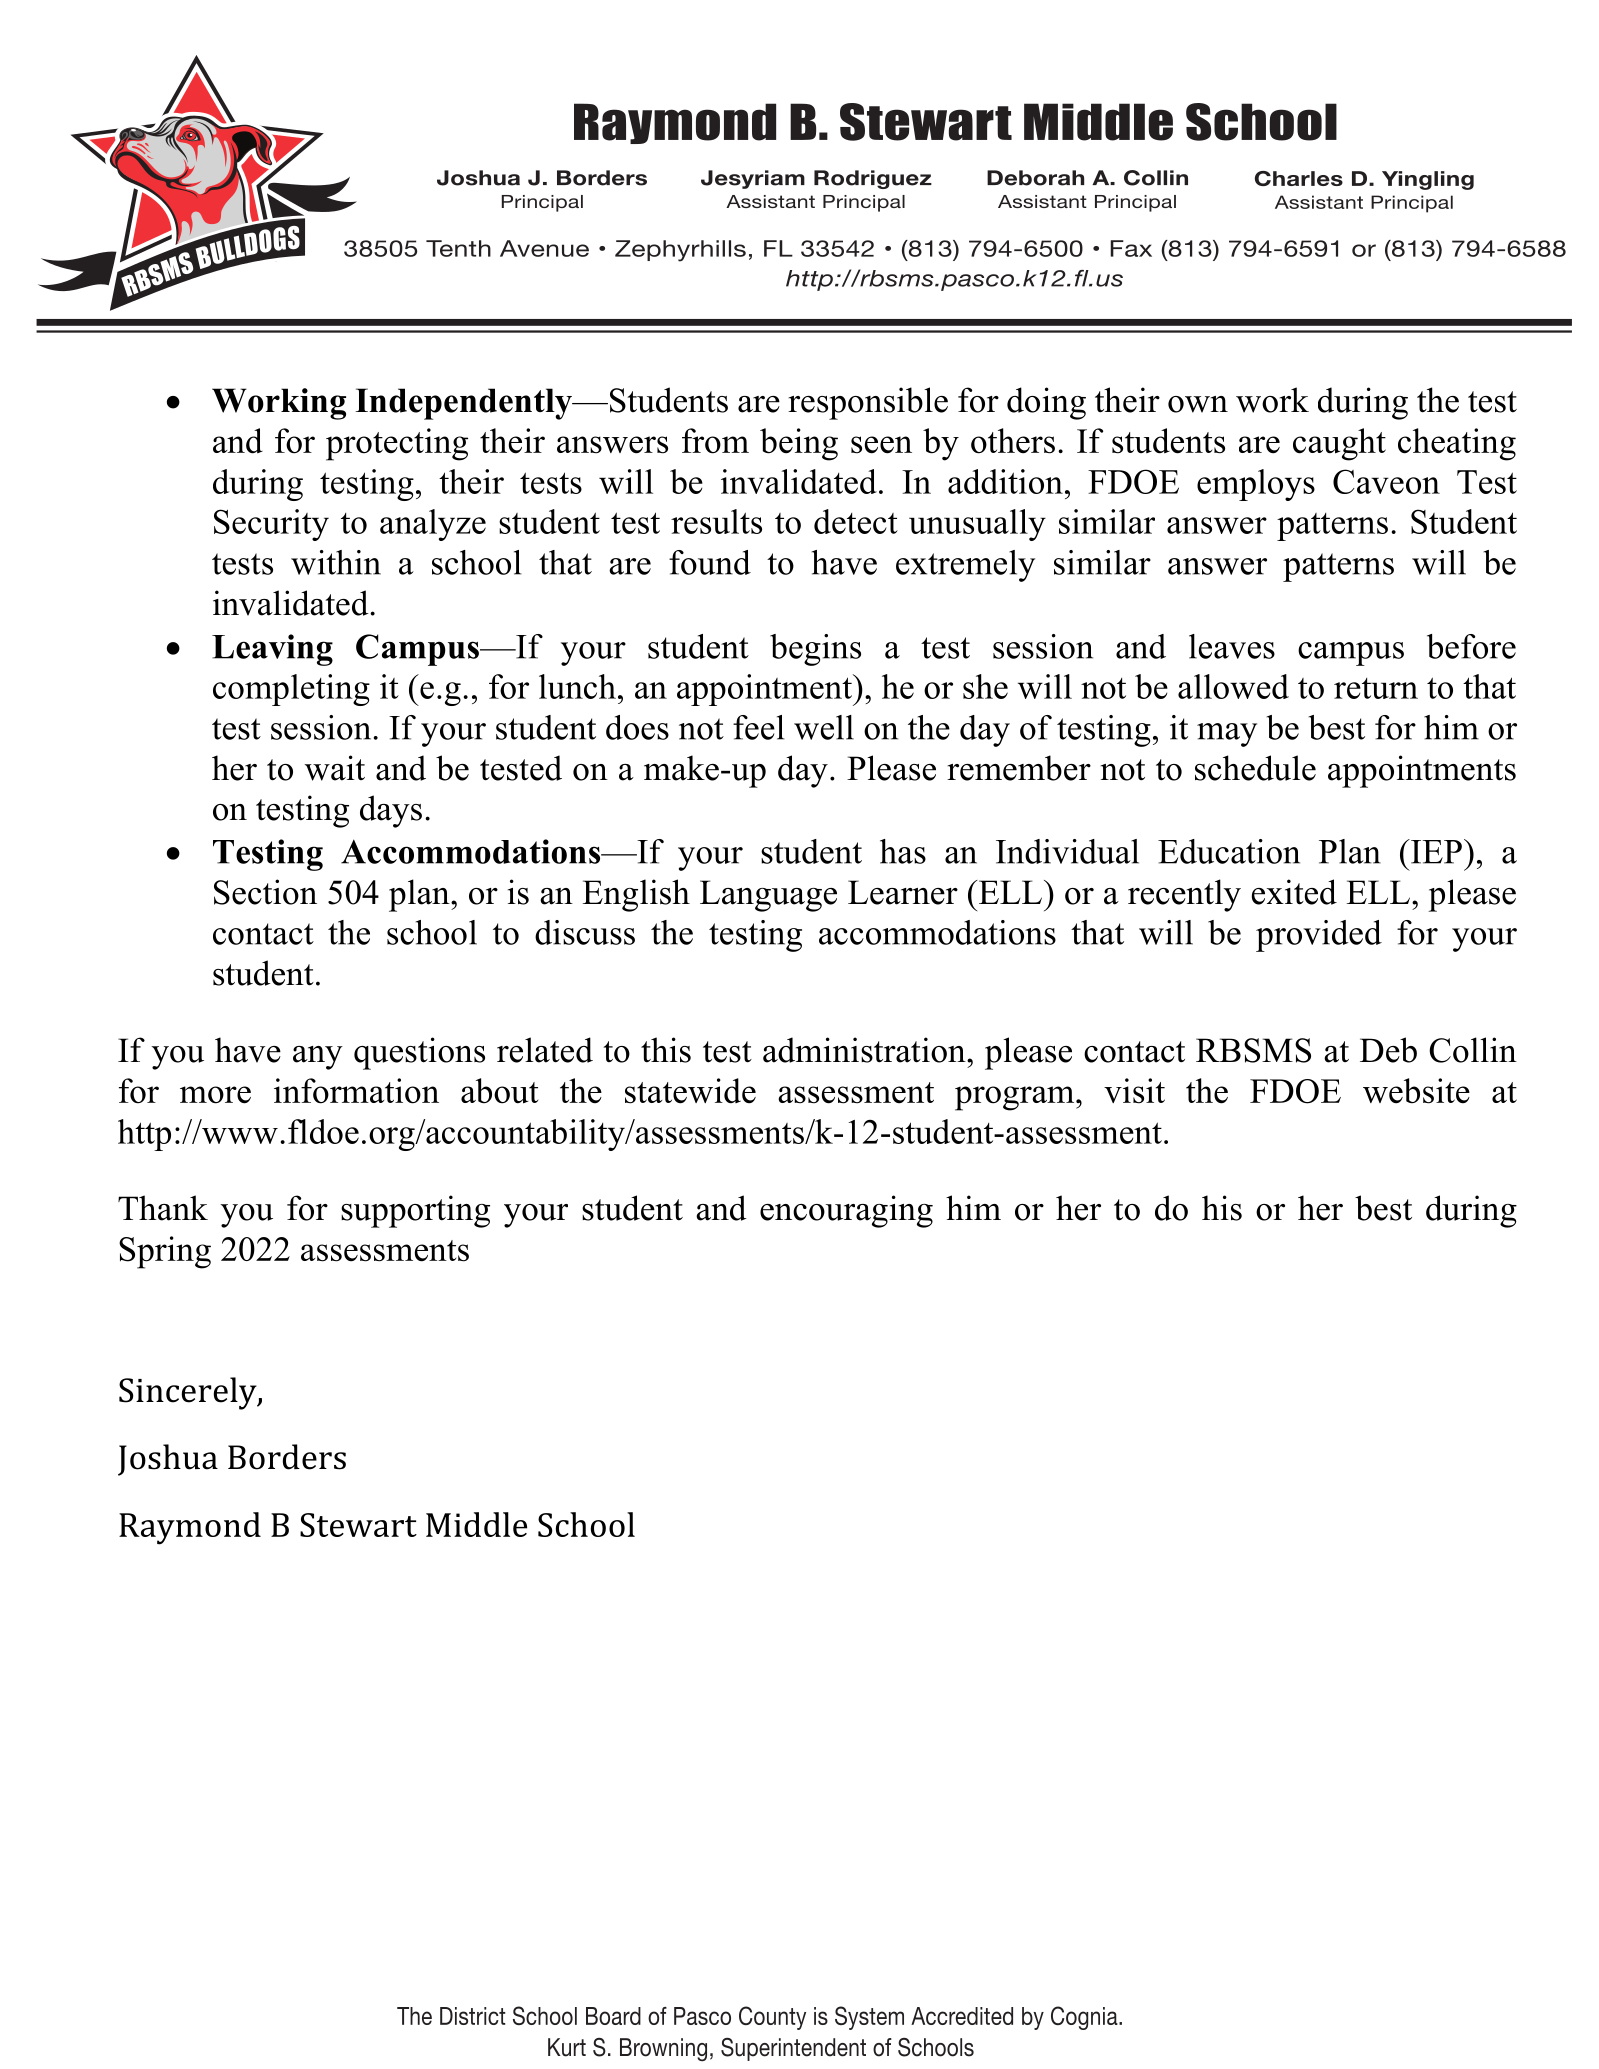 This screenshot has height=2069, width=1599. Describe the element at coordinates (846, 1211) in the screenshot. I see `encouraging` at that location.
